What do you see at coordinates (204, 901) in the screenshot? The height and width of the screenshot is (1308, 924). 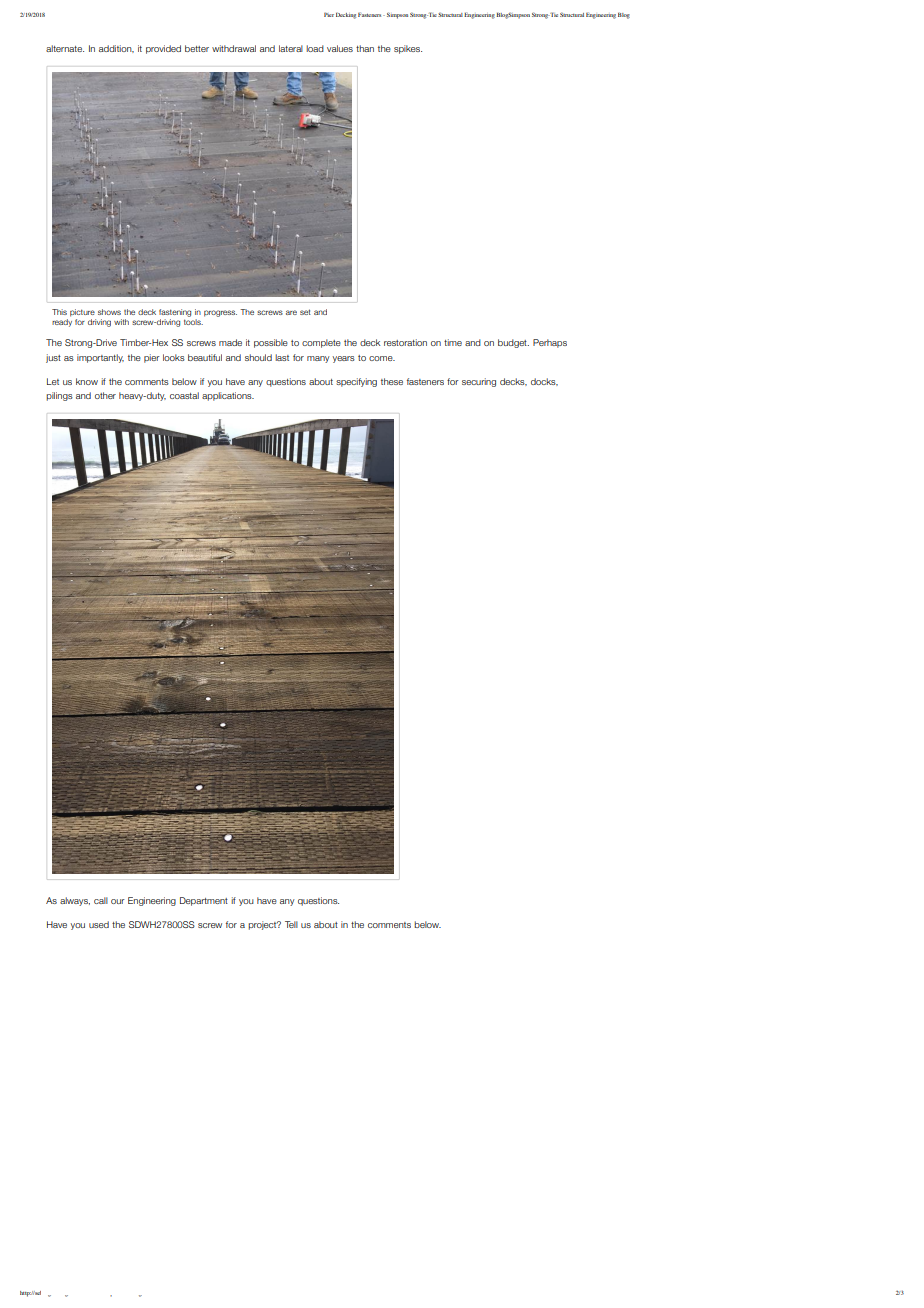 I see `Department` at bounding box center [204, 901].
